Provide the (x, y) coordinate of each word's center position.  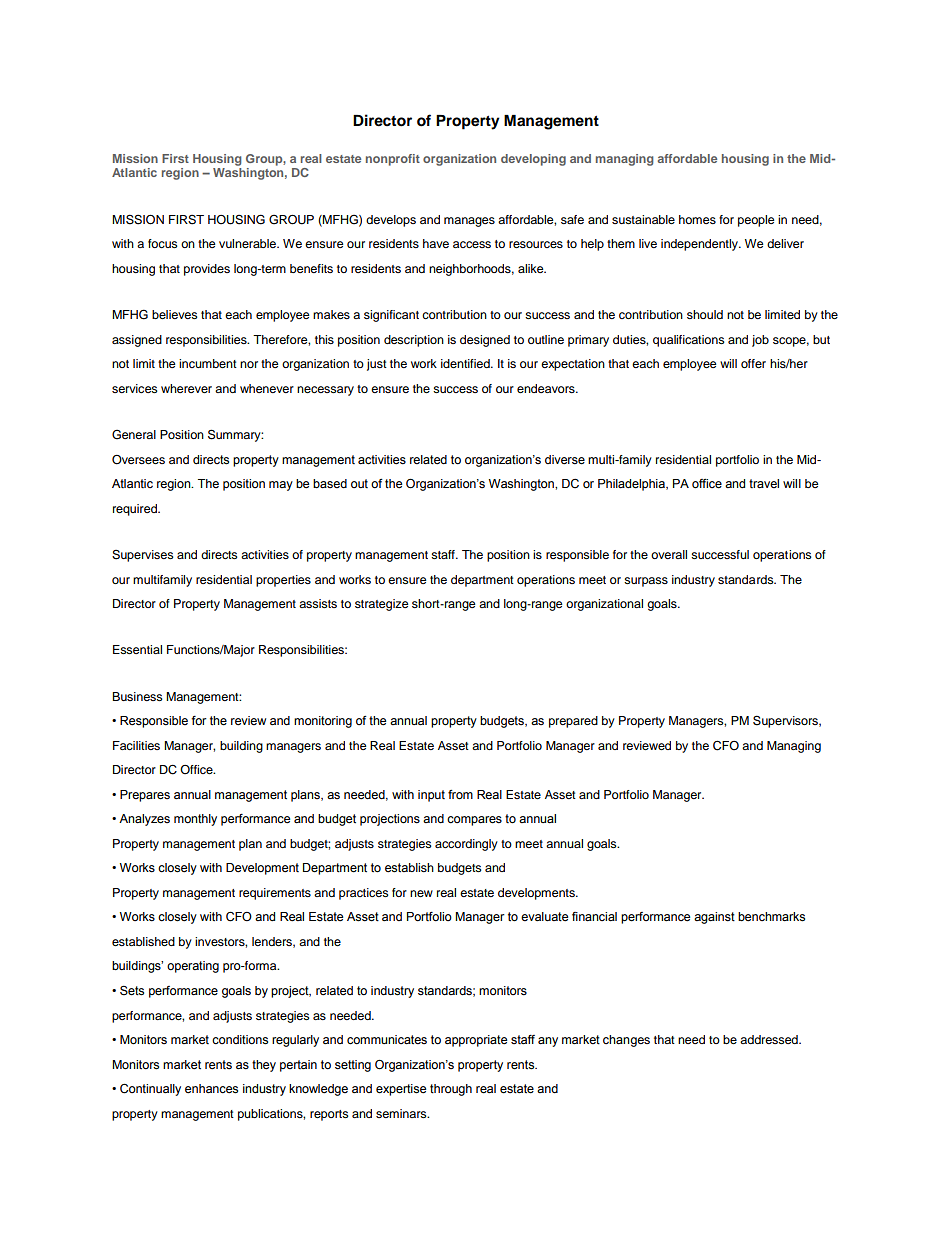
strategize (382, 605)
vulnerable (249, 243)
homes (697, 219)
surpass (646, 582)
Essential (137, 649)
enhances (211, 1089)
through (451, 1090)
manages (469, 222)
